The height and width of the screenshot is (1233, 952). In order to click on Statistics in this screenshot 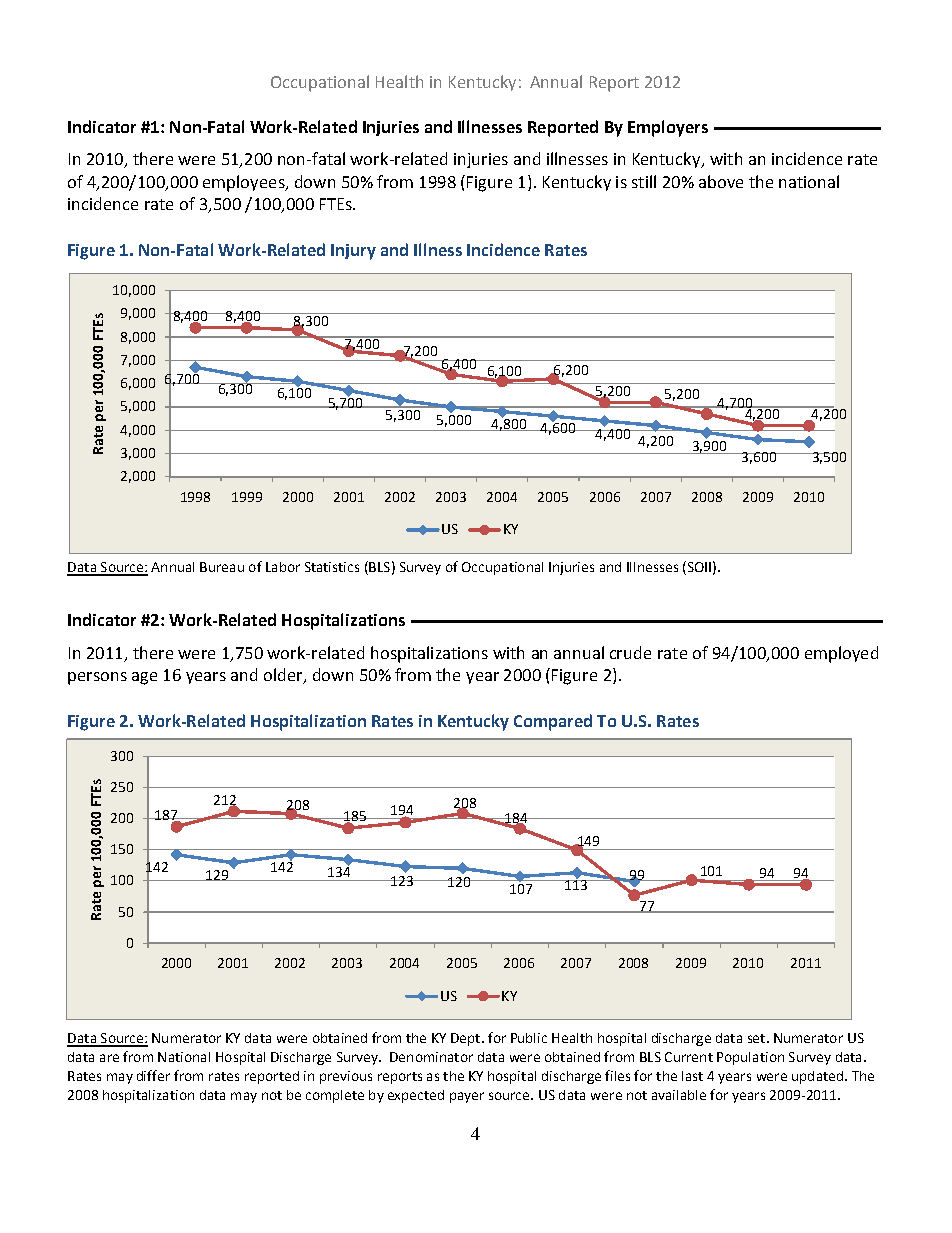, I will do `click(332, 567)`.
